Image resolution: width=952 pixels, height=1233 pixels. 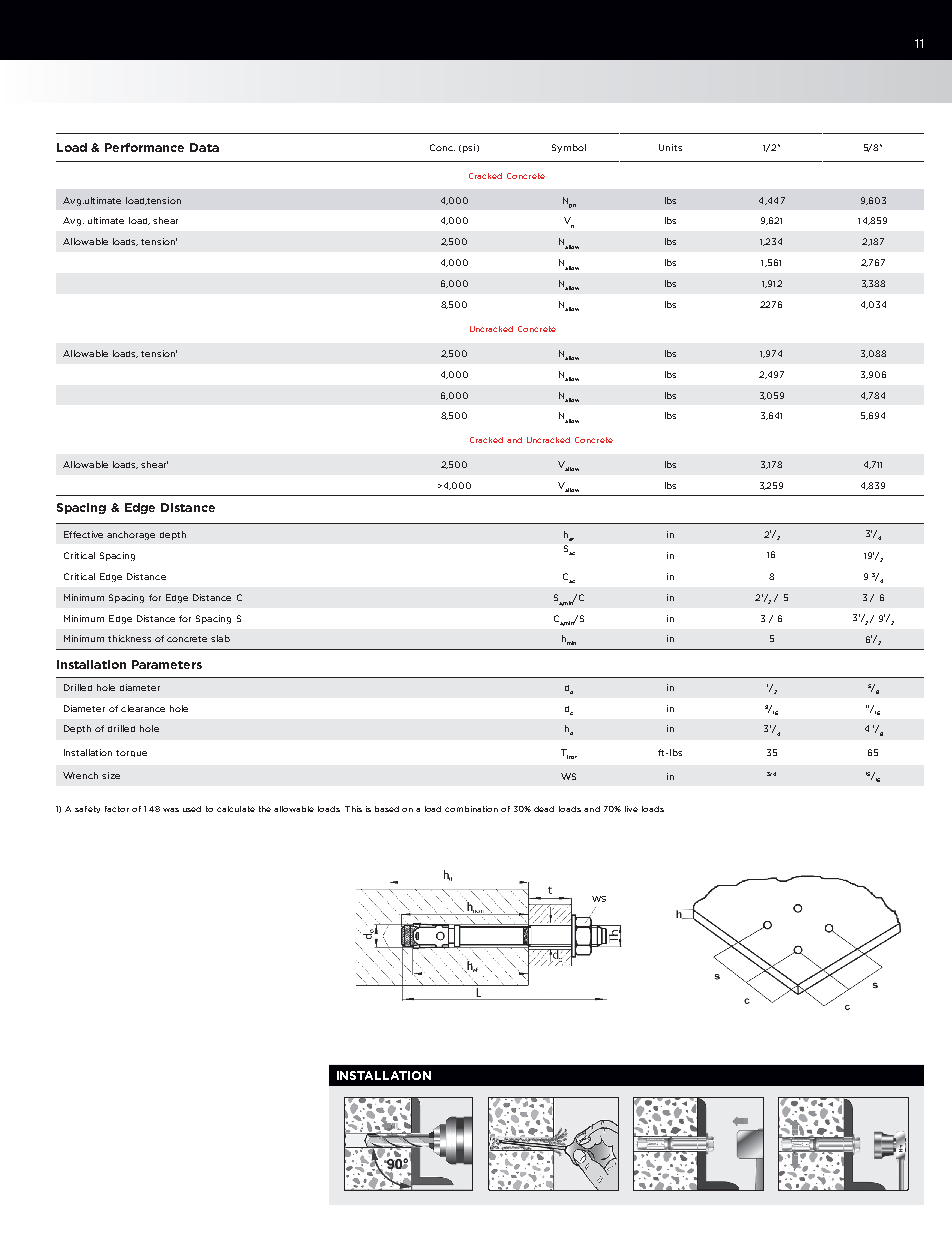 I want to click on live, so click(x=631, y=809).
